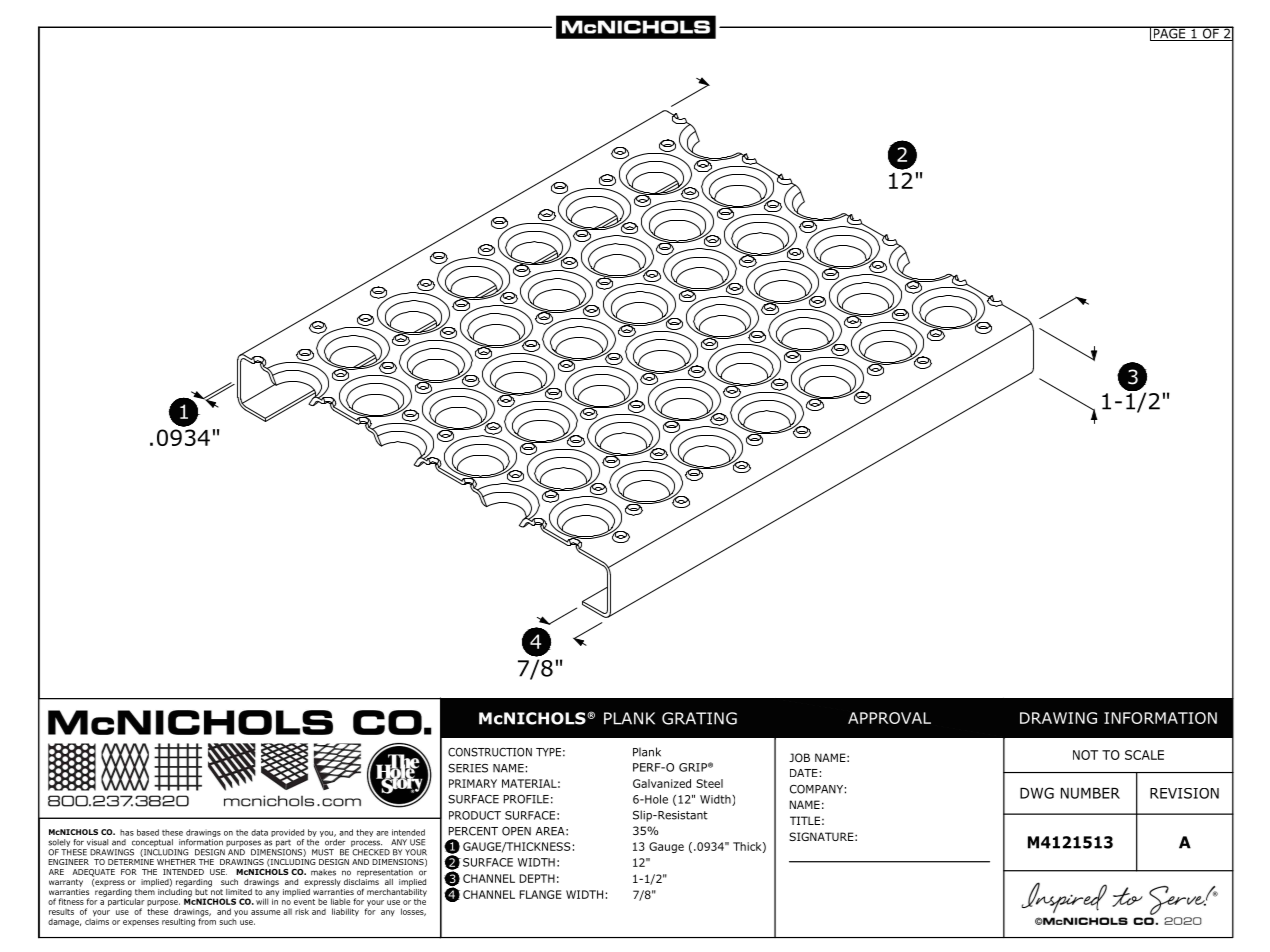 The height and width of the screenshot is (952, 1270). I want to click on CONSTRUCTION, so click(490, 752).
